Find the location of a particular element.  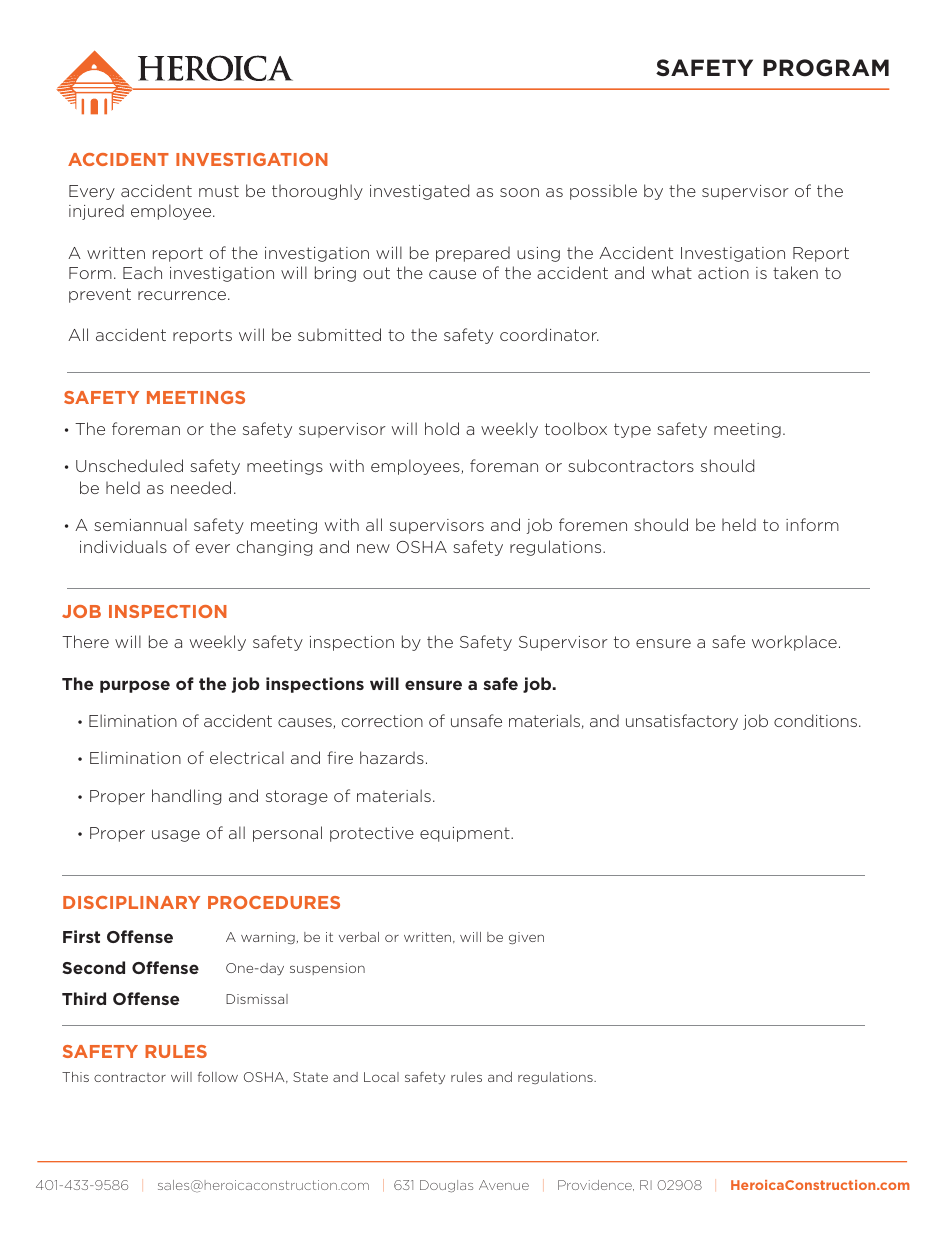

Unscheduled is located at coordinates (129, 465).
